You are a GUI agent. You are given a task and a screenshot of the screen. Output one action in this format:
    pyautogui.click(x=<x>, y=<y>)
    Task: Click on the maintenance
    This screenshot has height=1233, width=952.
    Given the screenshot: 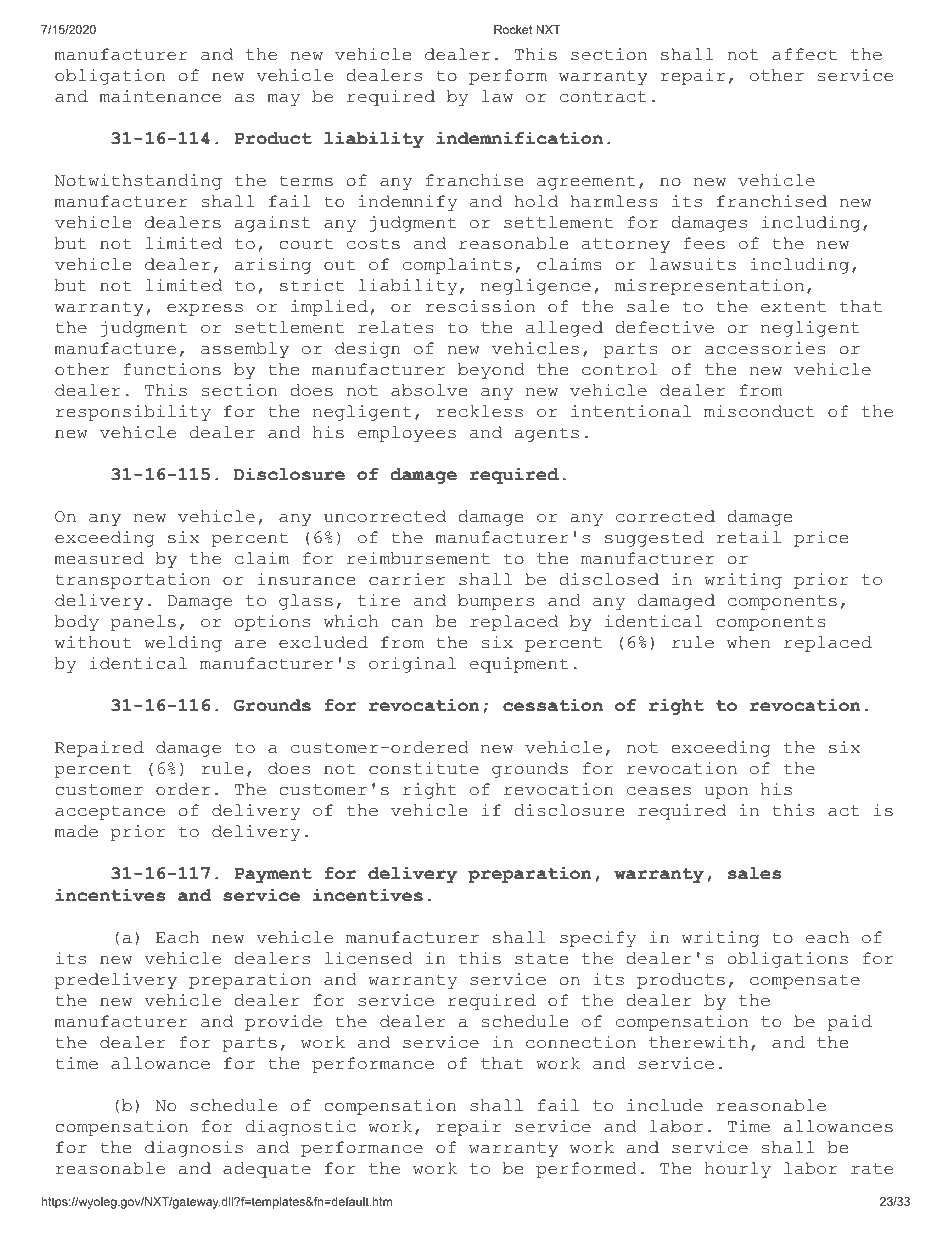 What is the action you would take?
    pyautogui.click(x=160, y=96)
